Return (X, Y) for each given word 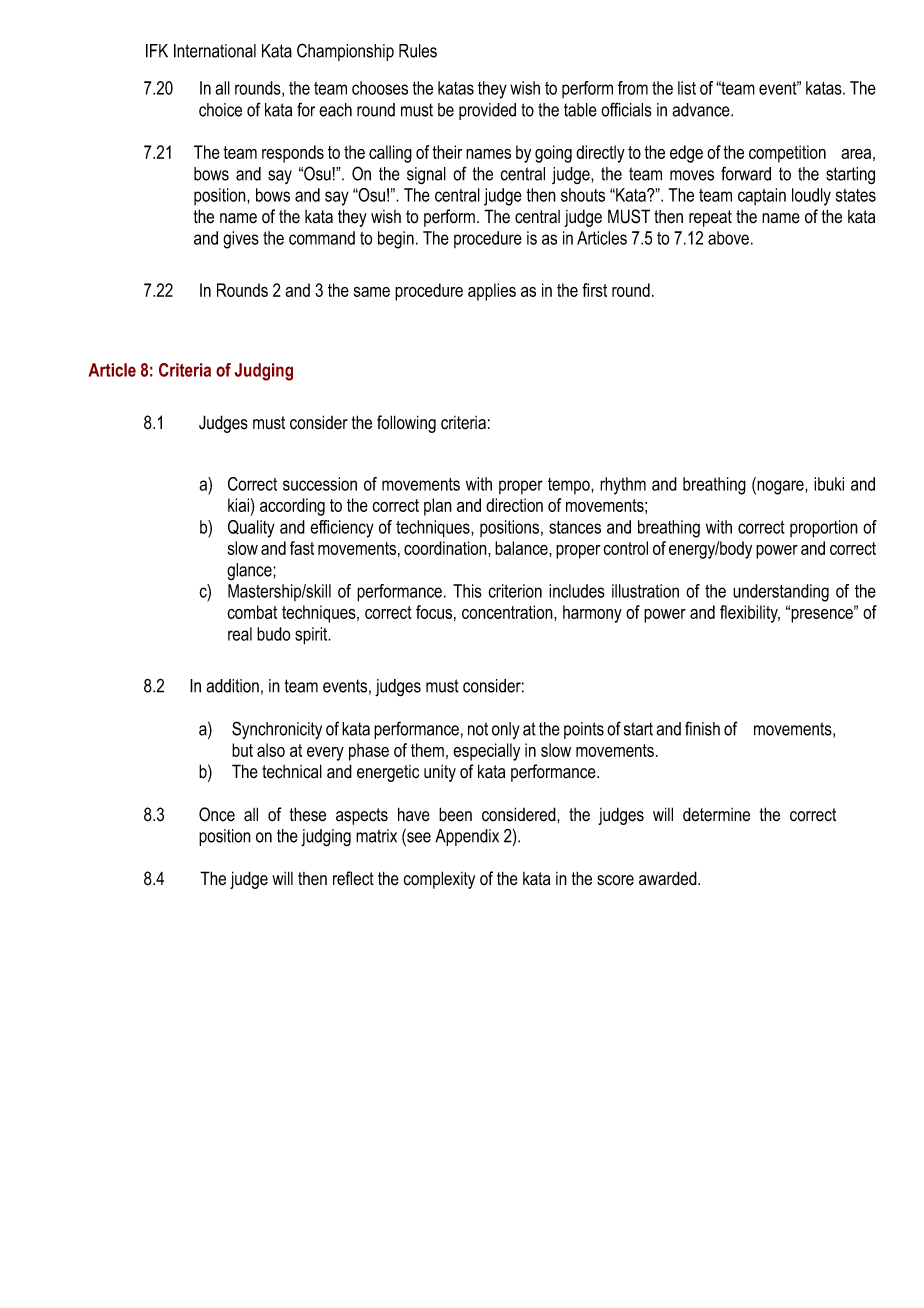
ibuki (829, 484)
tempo (570, 486)
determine (716, 814)
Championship (345, 52)
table (580, 110)
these (308, 814)
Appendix (467, 837)
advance (702, 110)
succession (320, 484)
